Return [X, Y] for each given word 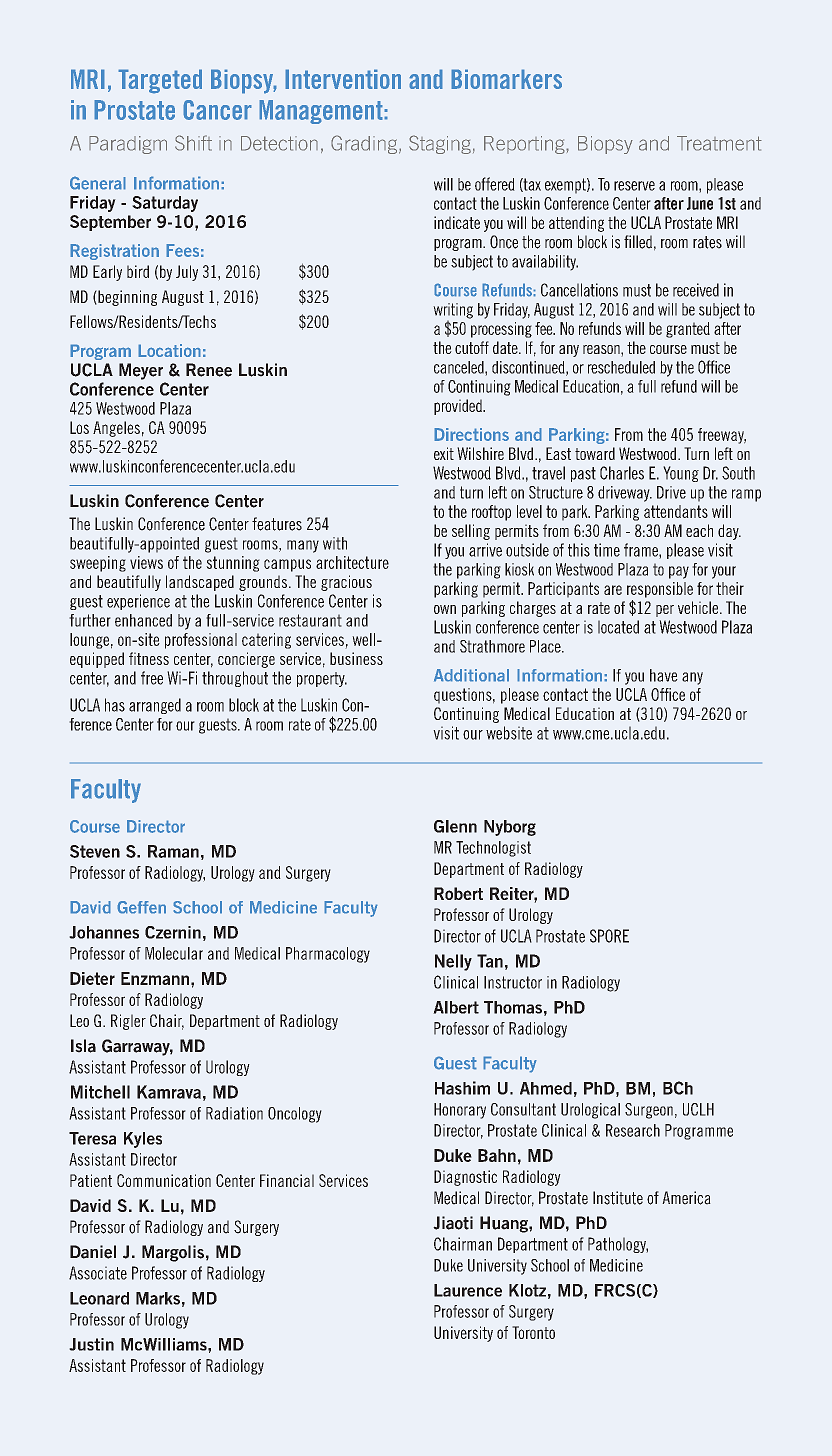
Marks [158, 1298]
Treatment [719, 143]
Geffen [141, 907]
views [146, 562]
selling [471, 532]
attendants [676, 511]
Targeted [160, 81]
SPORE [609, 936]
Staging [440, 144]
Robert [458, 893]
